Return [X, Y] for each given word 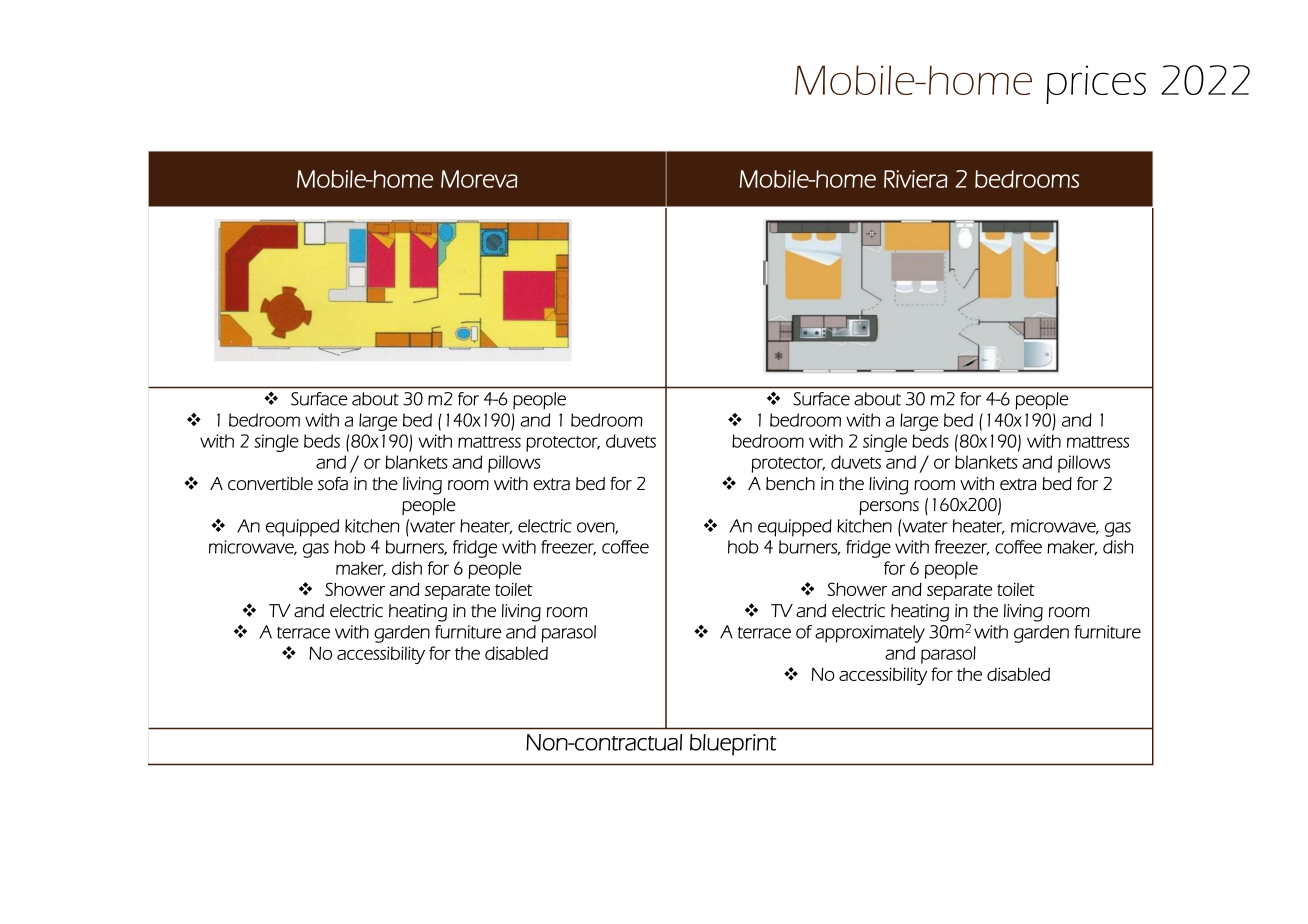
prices [1096, 84]
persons [889, 508]
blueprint [733, 745]
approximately [870, 634]
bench [790, 483]
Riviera [915, 179]
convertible [270, 483]
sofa [333, 483]
